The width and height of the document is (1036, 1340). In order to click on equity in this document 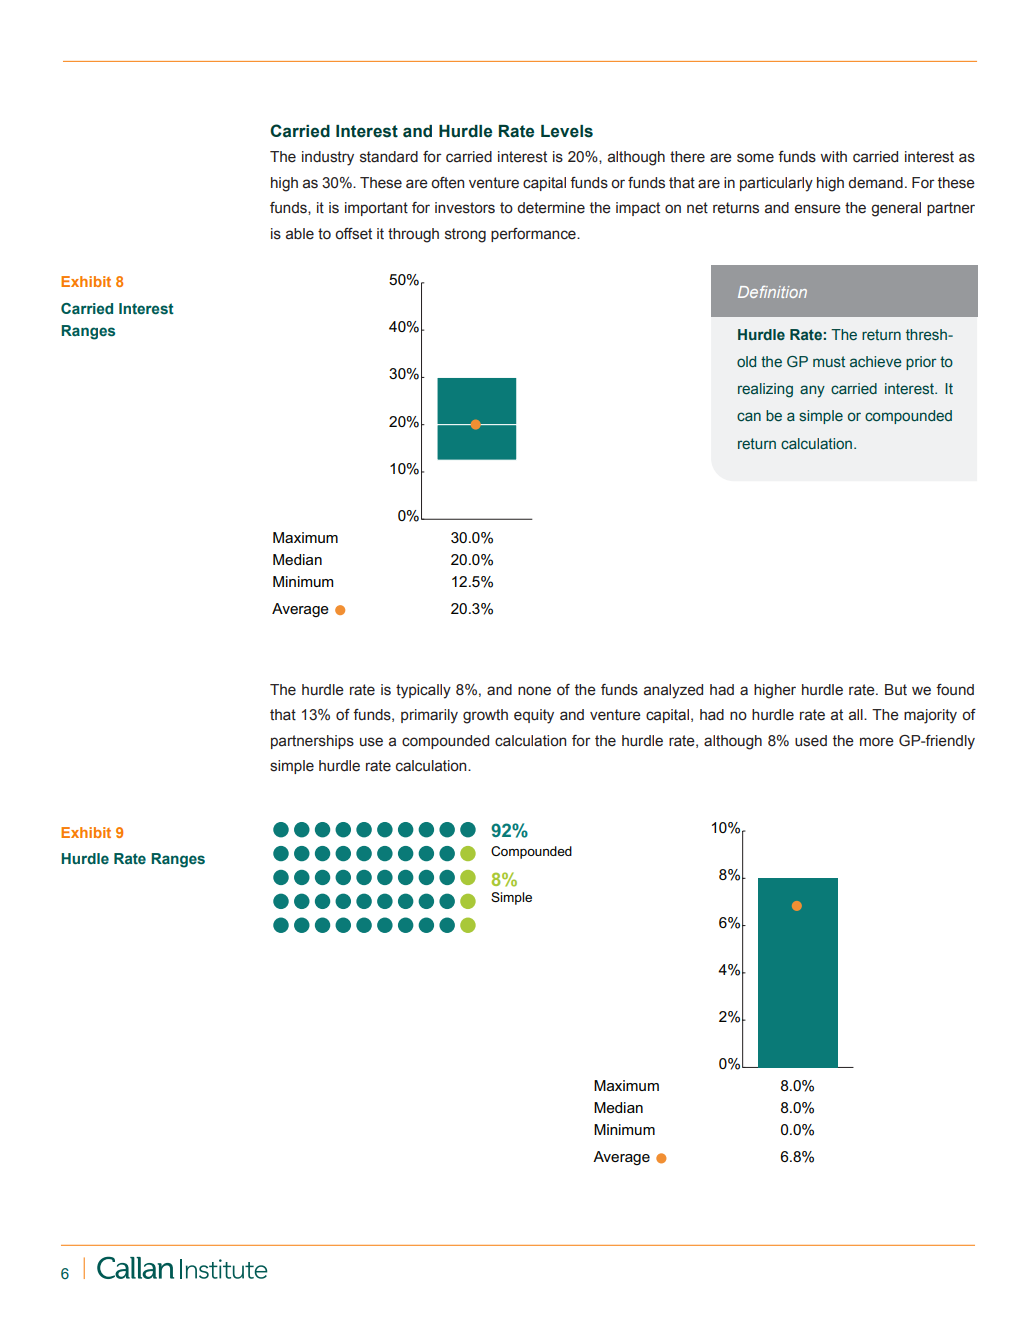, I will do `click(534, 716)`.
